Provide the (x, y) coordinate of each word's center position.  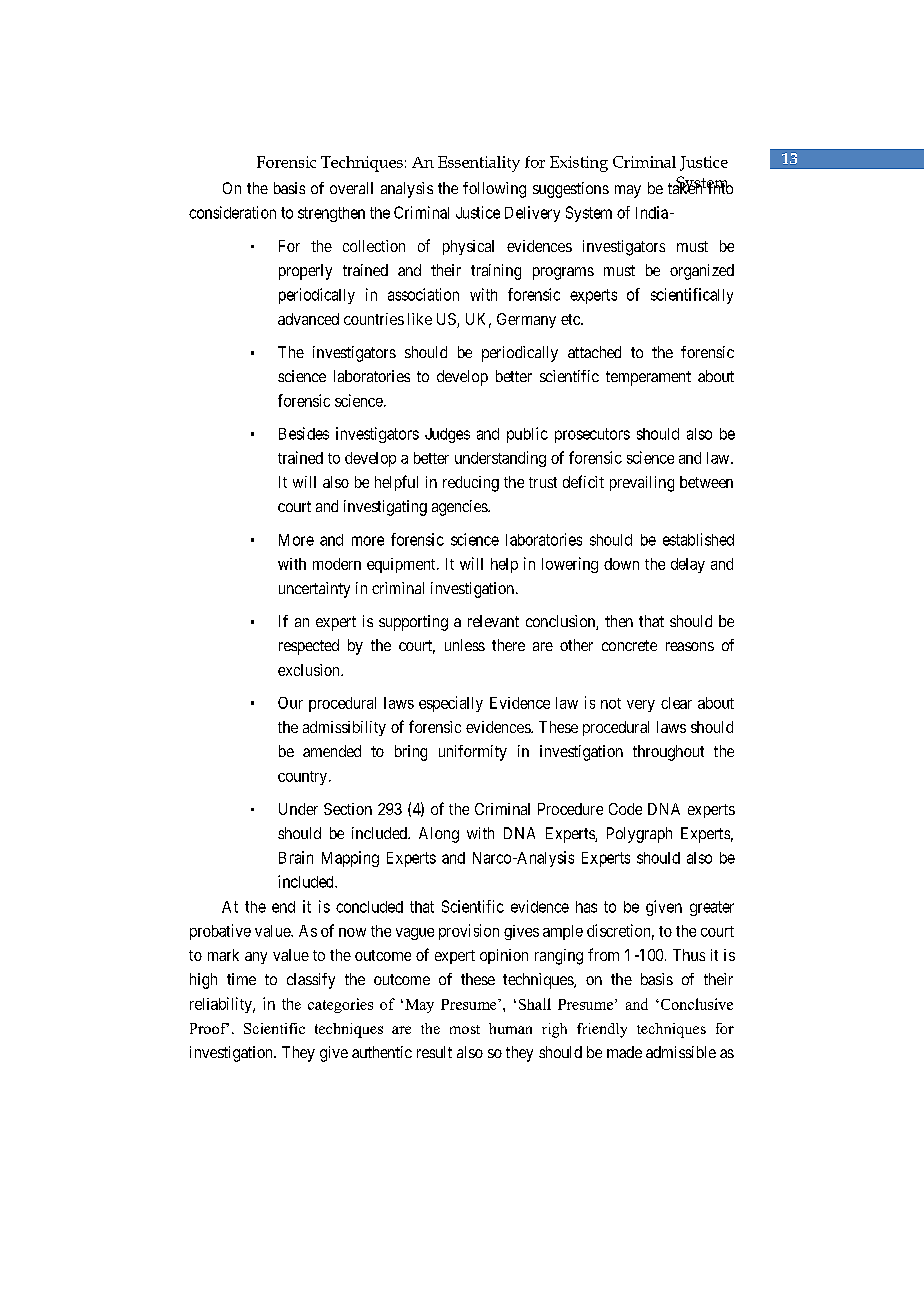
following (494, 190)
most (465, 1029)
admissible (681, 1052)
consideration (232, 212)
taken (686, 187)
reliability (222, 1005)
